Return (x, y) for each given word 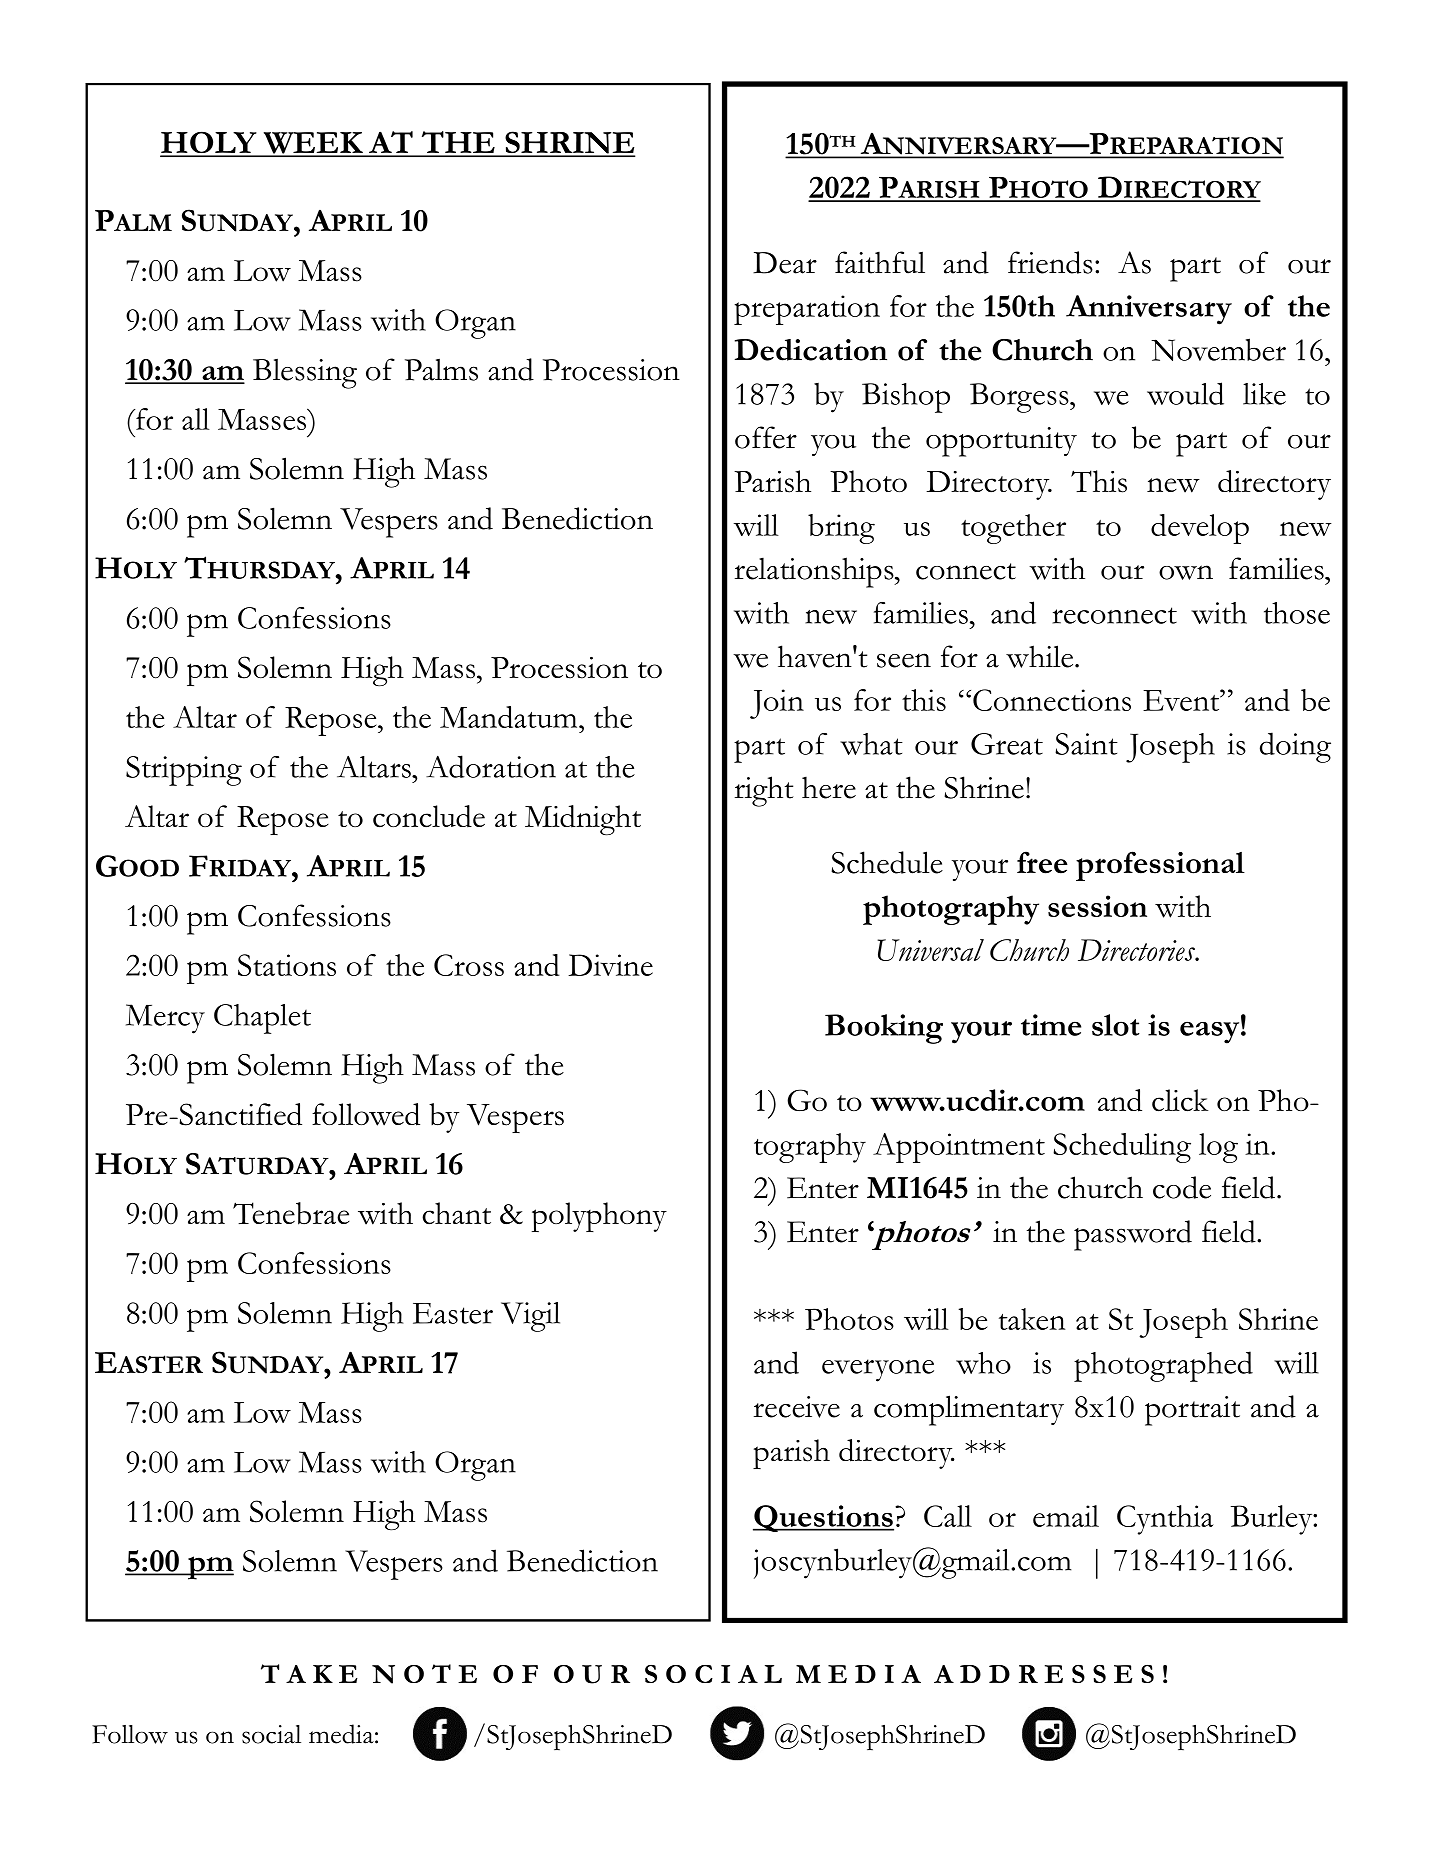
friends (1050, 262)
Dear (785, 263)
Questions (823, 1518)
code (1182, 1187)
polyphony (599, 1217)
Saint (1086, 744)
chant (456, 1213)
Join (777, 704)
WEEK (313, 144)
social (271, 1734)
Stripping (184, 771)
